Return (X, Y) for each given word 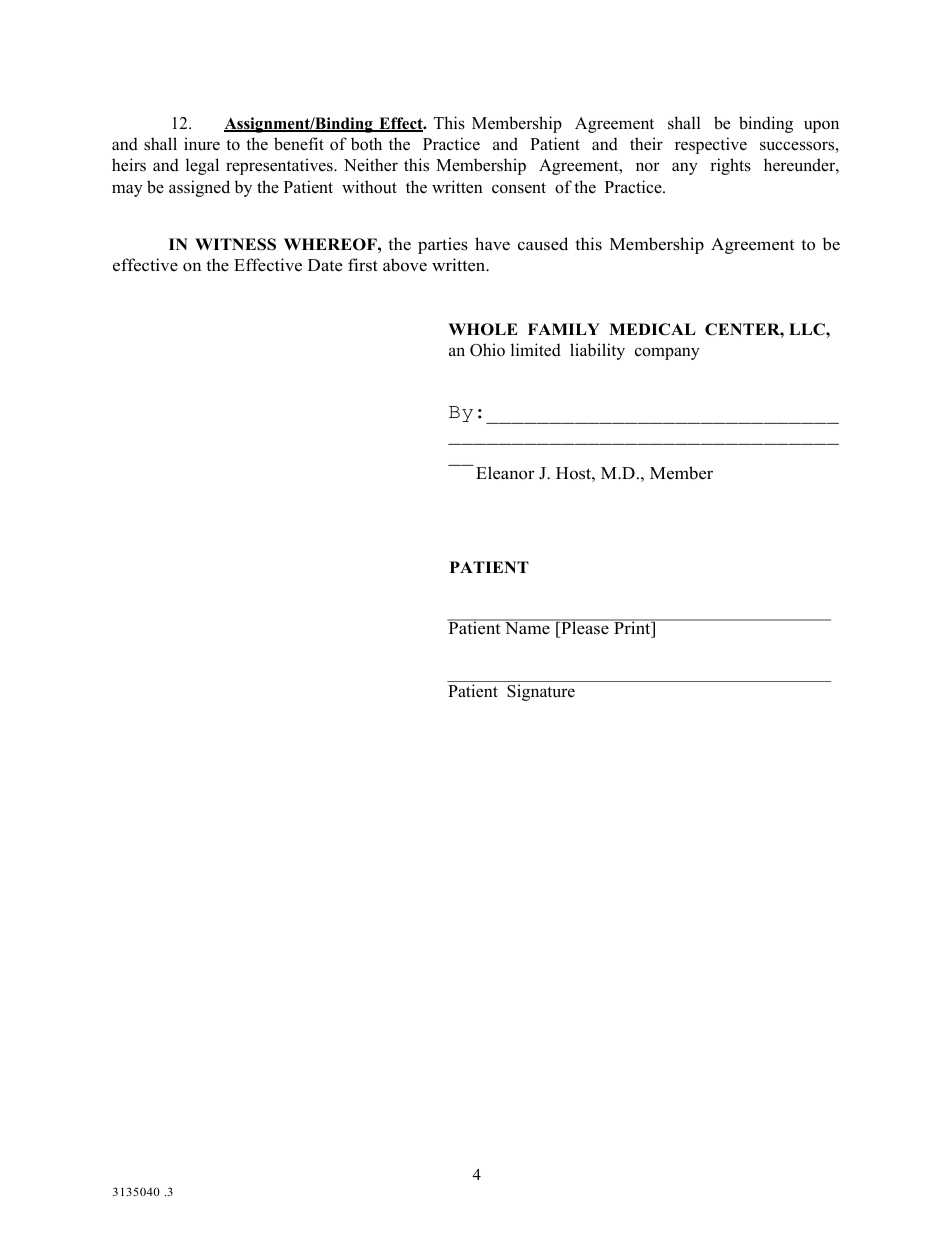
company (667, 353)
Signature (541, 692)
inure (202, 144)
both (366, 144)
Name (527, 627)
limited (536, 350)
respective (711, 145)
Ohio (487, 350)
